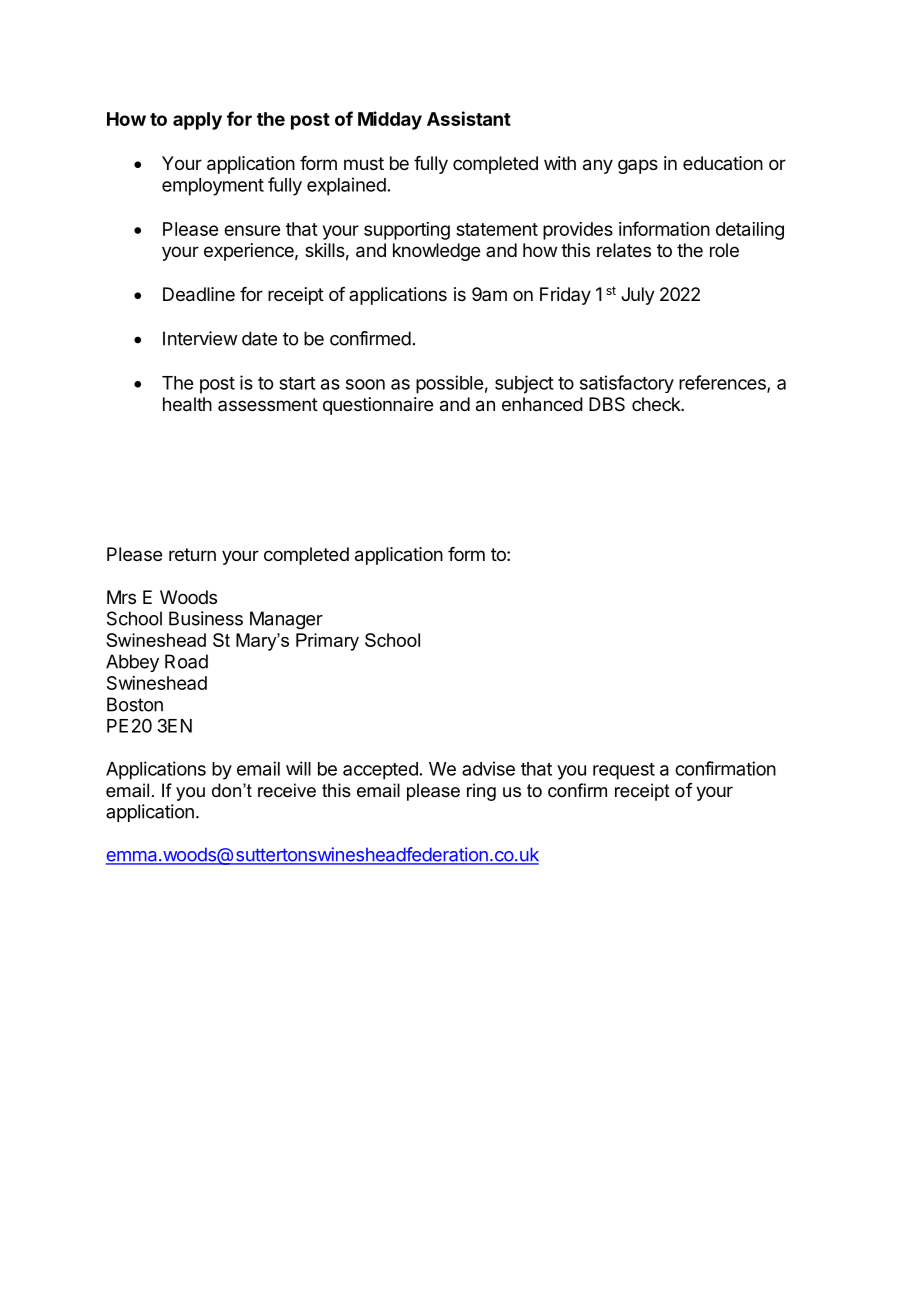  Describe the element at coordinates (286, 620) in the image. I see `Manager` at that location.
